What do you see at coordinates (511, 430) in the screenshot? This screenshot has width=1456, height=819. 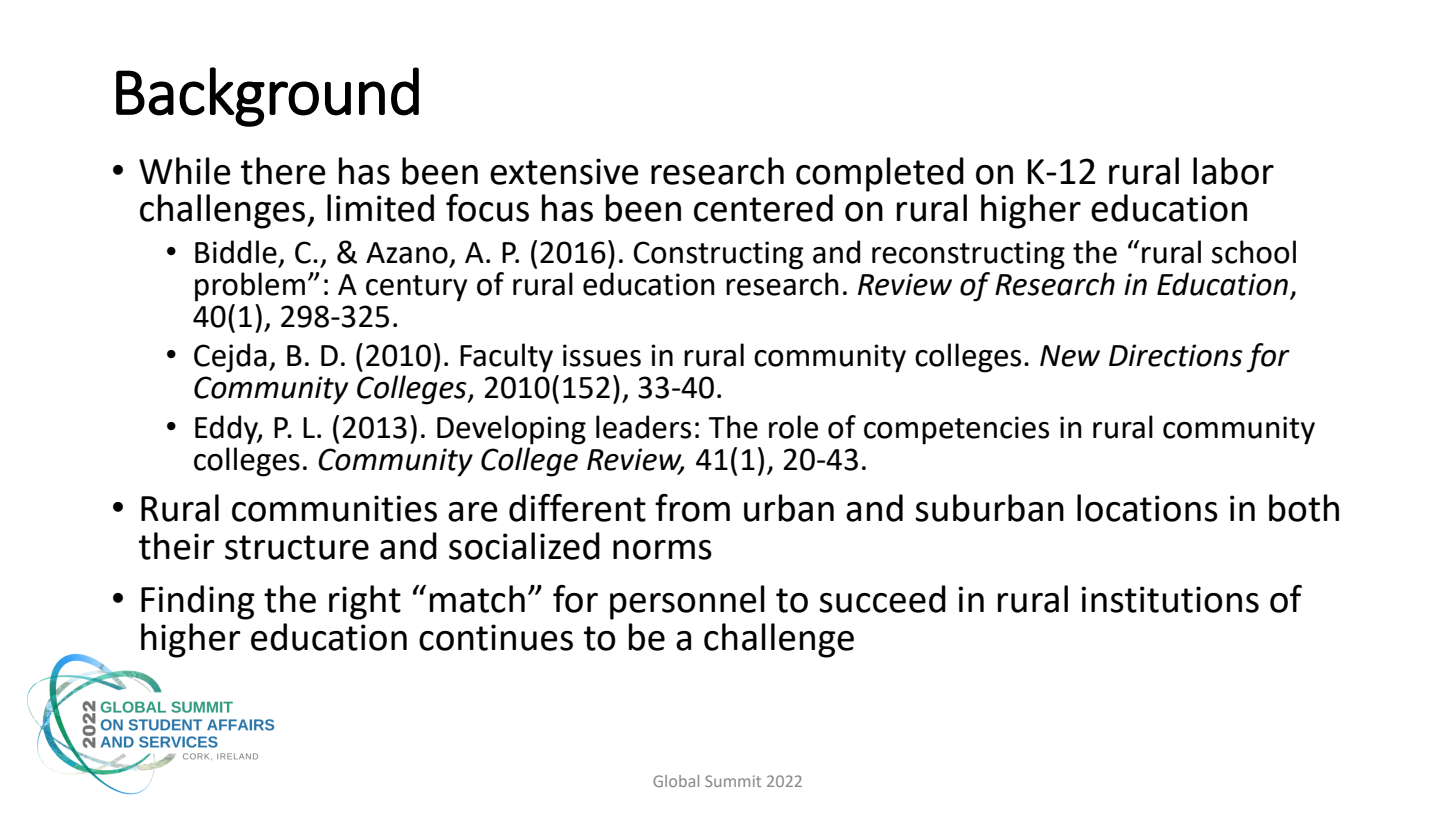 I see `Developing` at bounding box center [511, 430].
